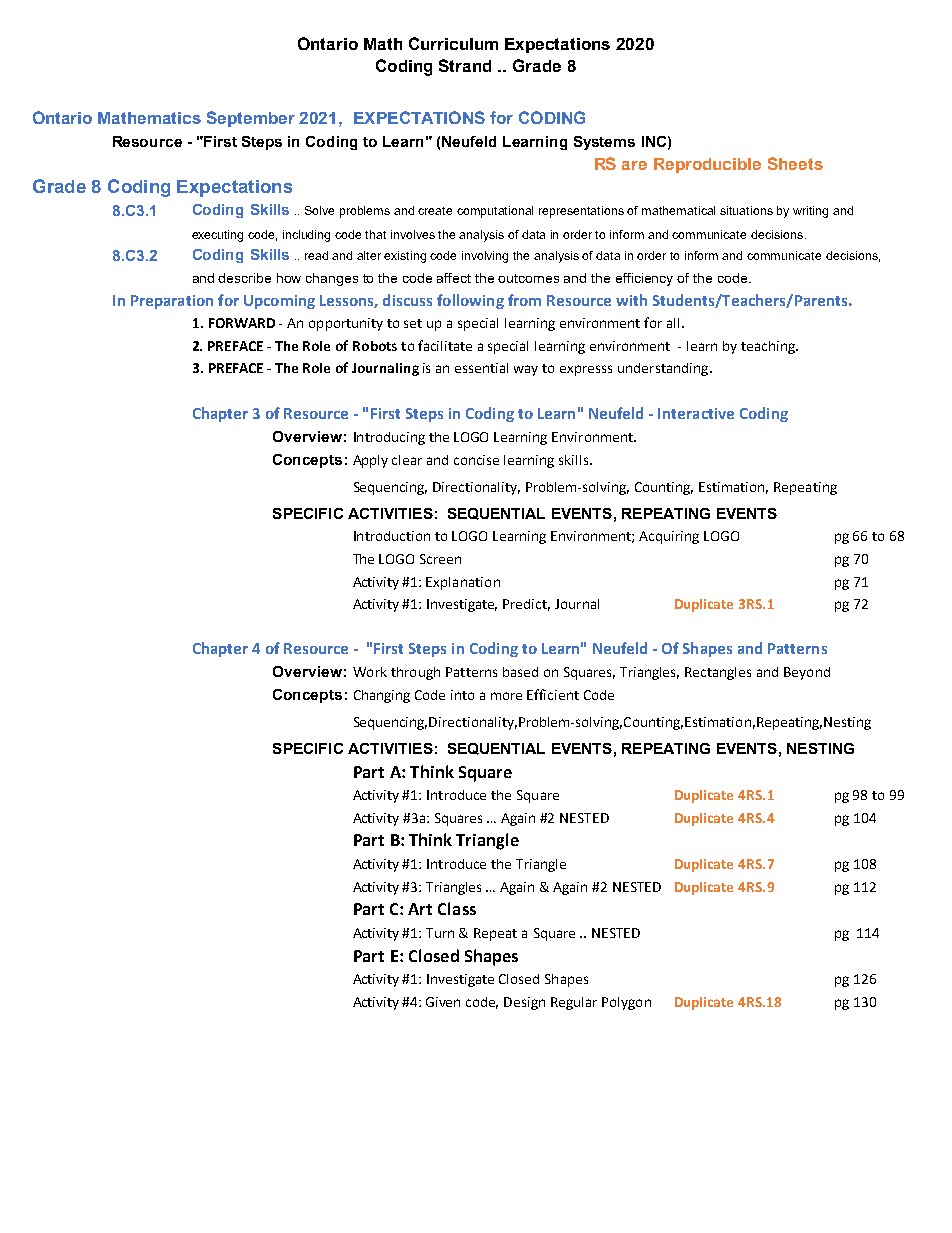 The width and height of the screenshot is (952, 1233). I want to click on September, so click(251, 119).
